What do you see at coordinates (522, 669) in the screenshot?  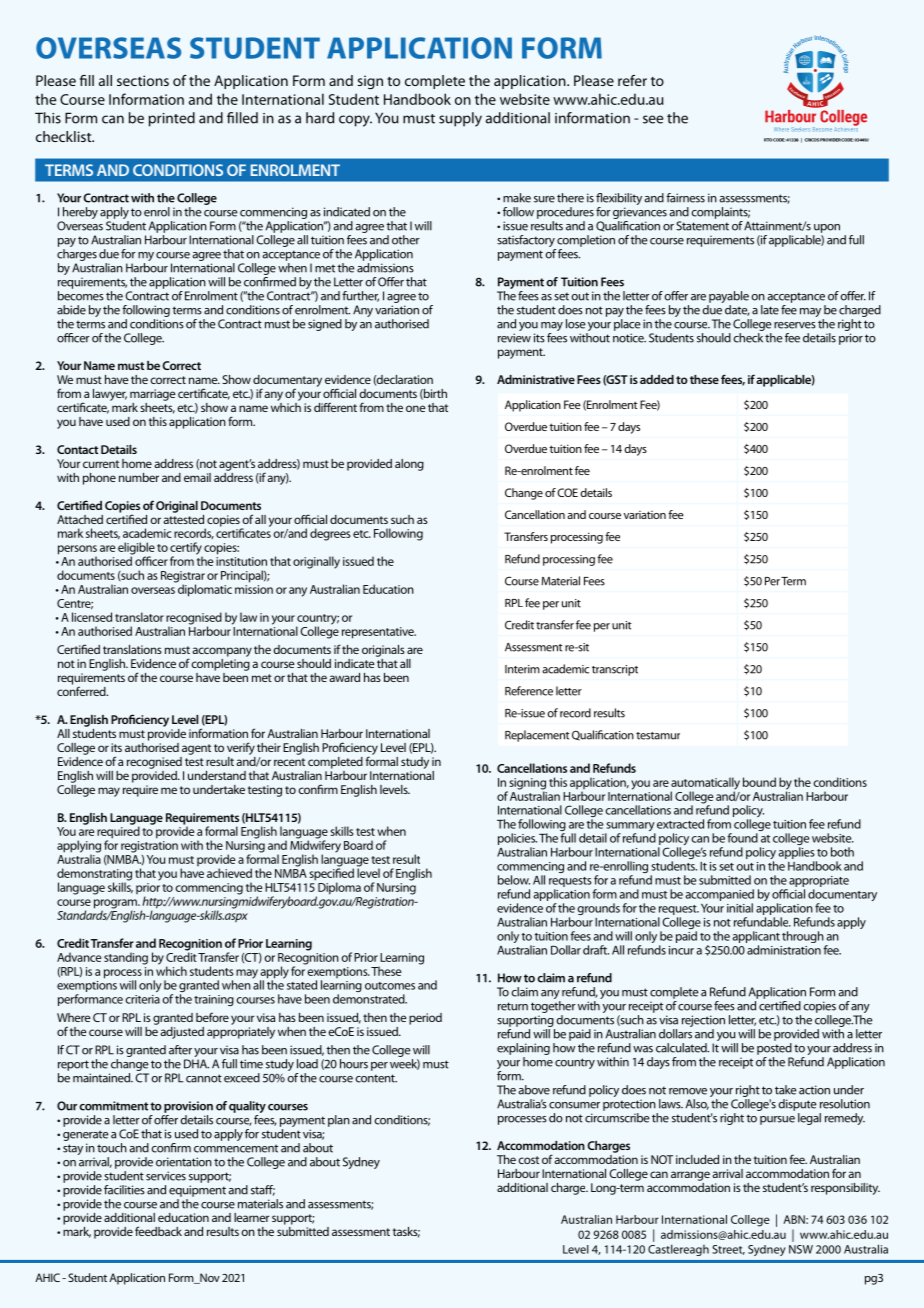 I see `Interim` at bounding box center [522, 669].
